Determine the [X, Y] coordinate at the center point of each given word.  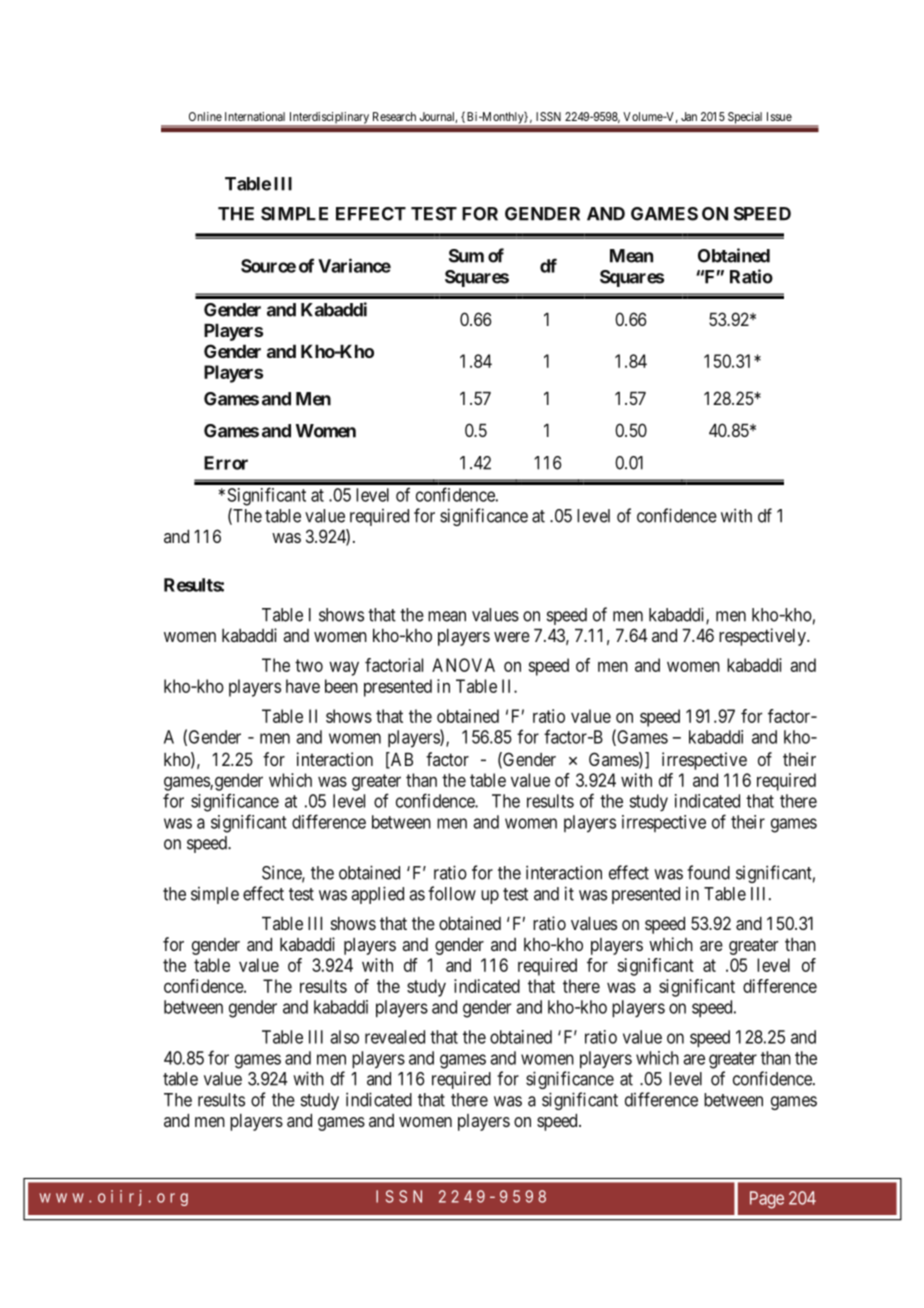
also [344, 1037]
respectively [763, 637]
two [309, 665]
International [255, 116]
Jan [689, 116]
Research [394, 116]
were [512, 637]
